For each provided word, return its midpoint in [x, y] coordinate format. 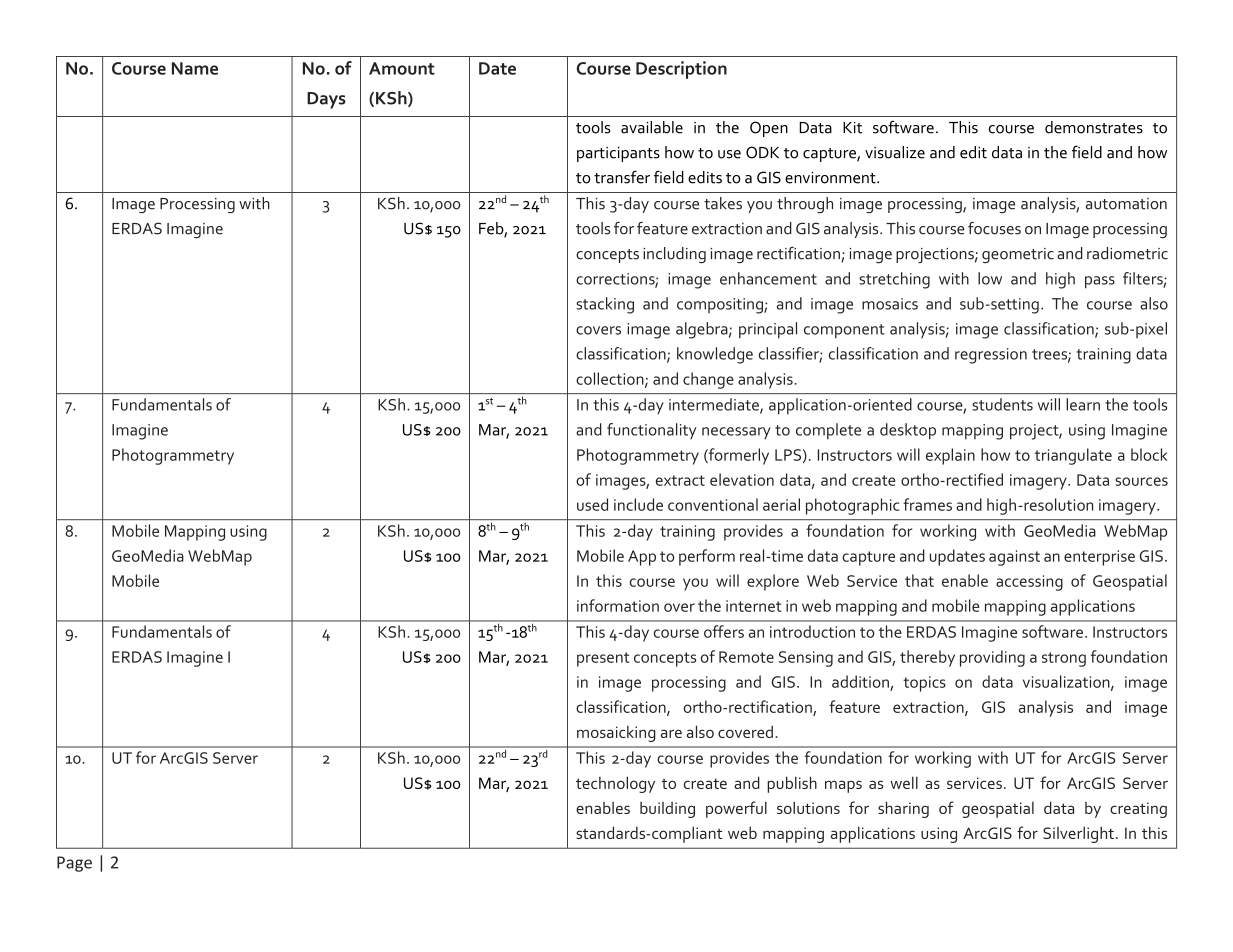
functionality [651, 431]
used [592, 504]
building [667, 810]
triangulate [1073, 456]
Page [74, 864]
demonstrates [1094, 127]
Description [681, 70]
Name [195, 68]
